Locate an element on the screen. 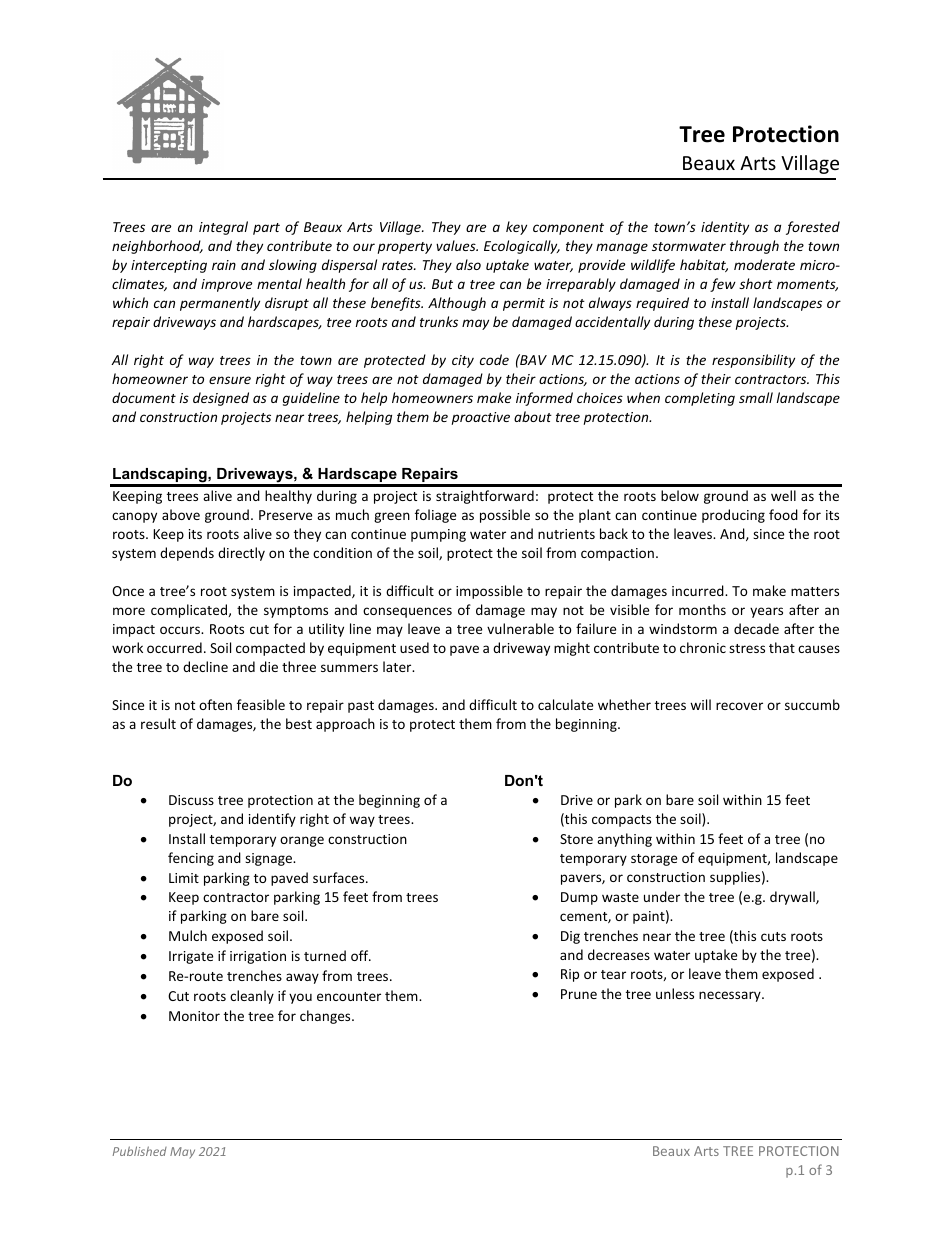  Published is located at coordinates (140, 1151).
